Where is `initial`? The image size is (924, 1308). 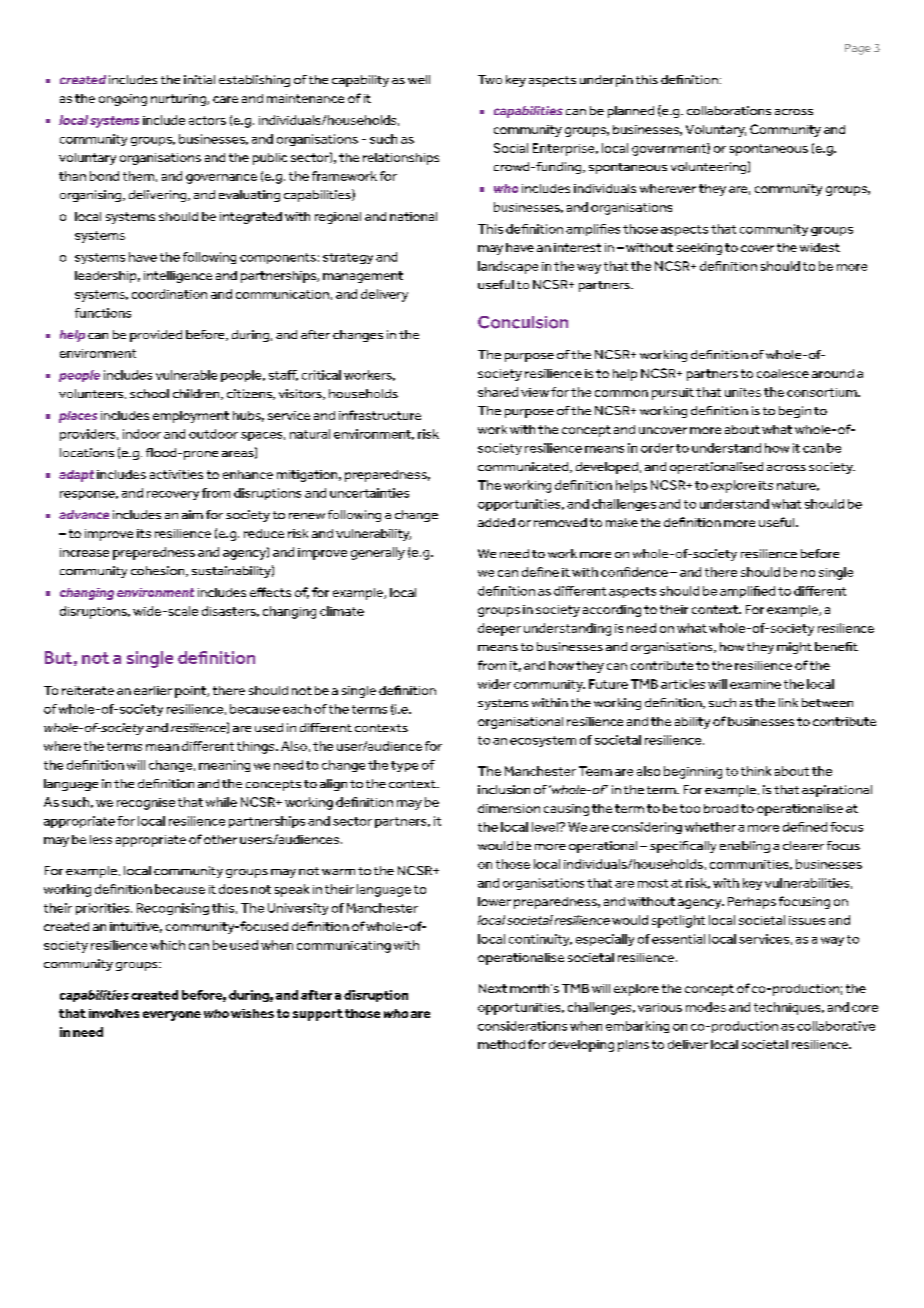 initial is located at coordinates (199, 79).
